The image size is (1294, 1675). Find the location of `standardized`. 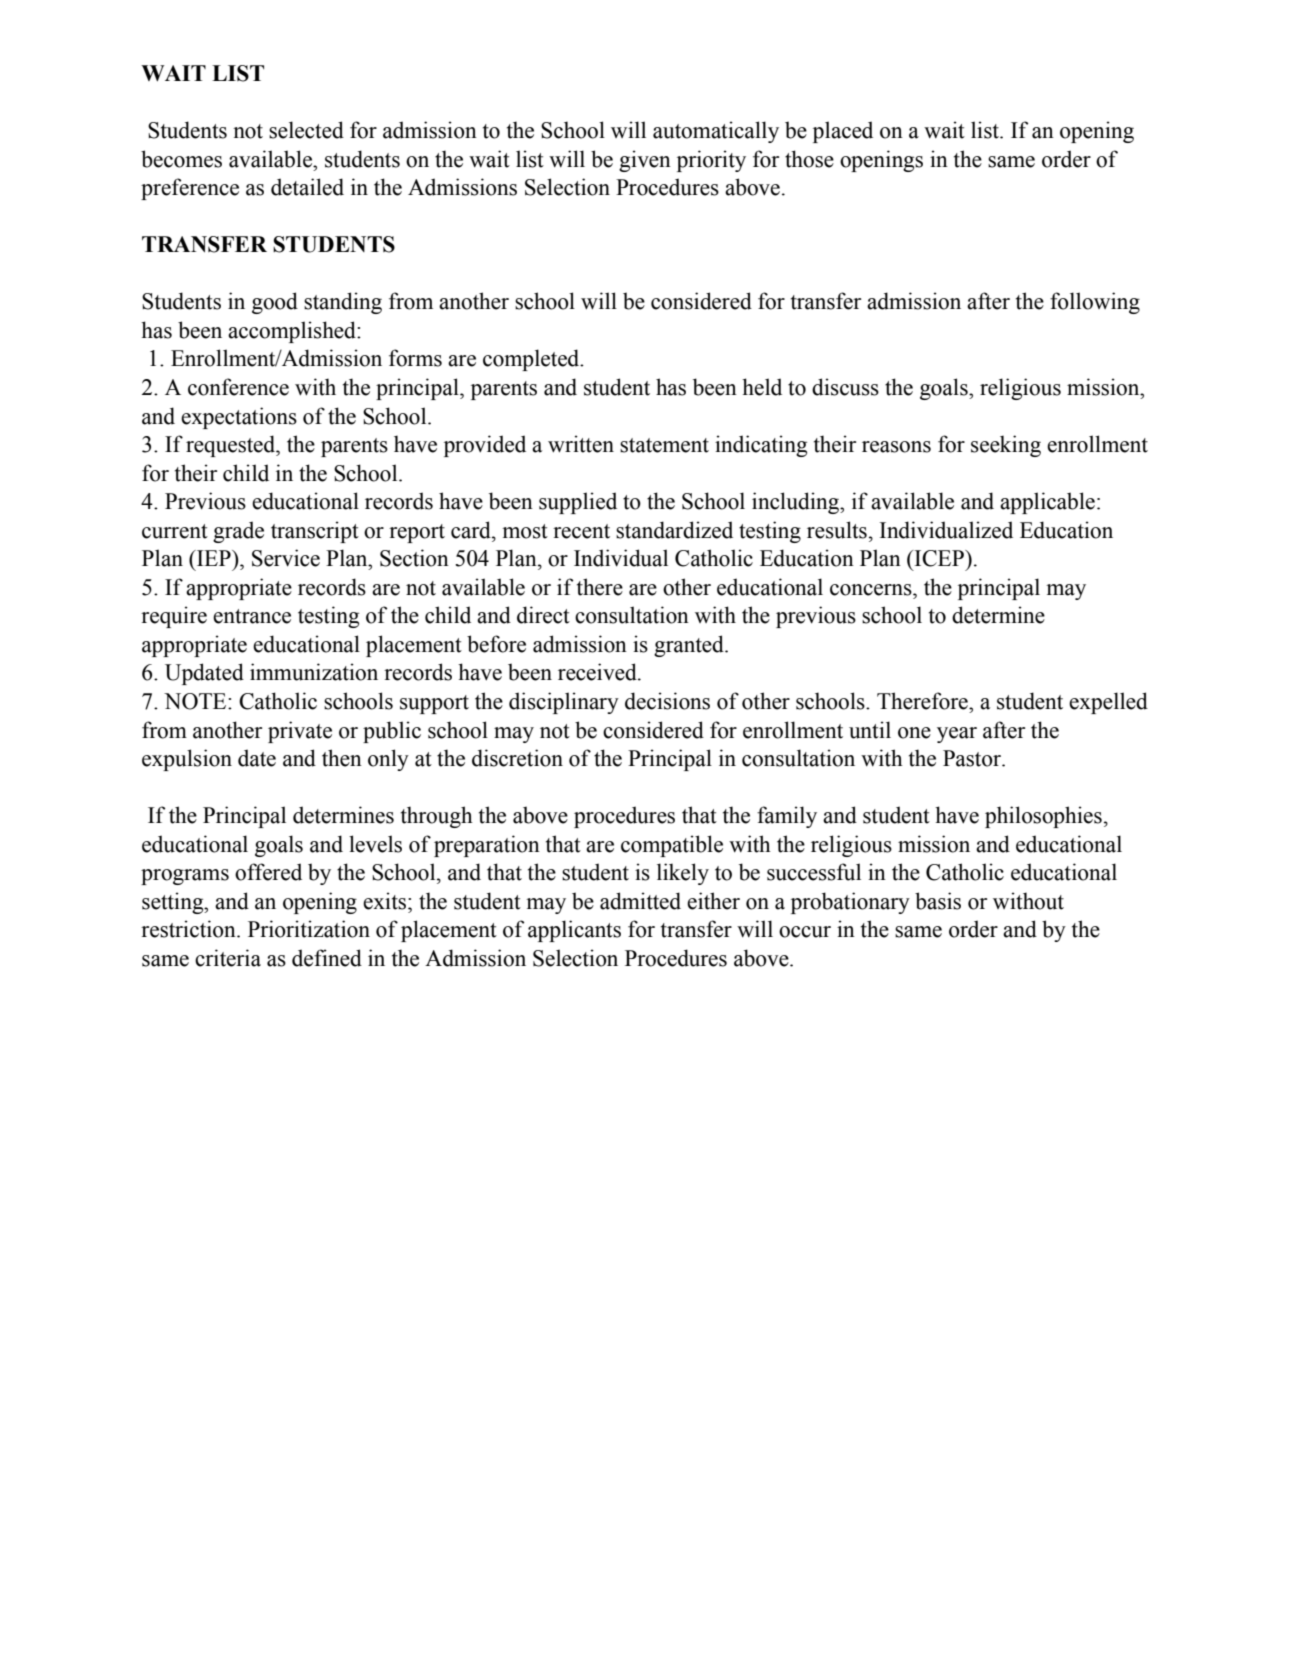

standardized is located at coordinates (674, 530).
